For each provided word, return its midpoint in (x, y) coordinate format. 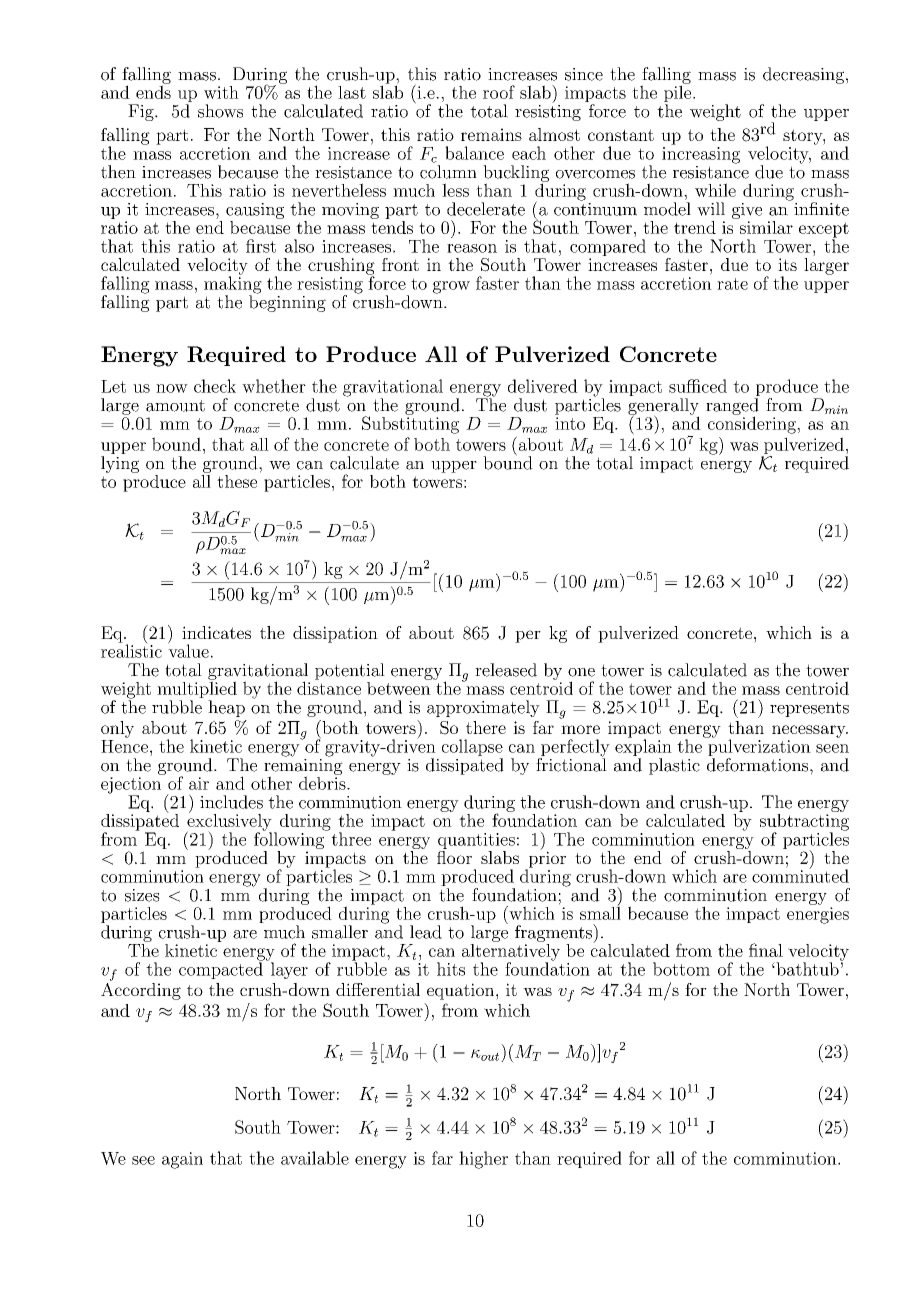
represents (809, 709)
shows (220, 111)
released (506, 670)
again (182, 1160)
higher (483, 1160)
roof (499, 92)
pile (679, 94)
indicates (216, 632)
